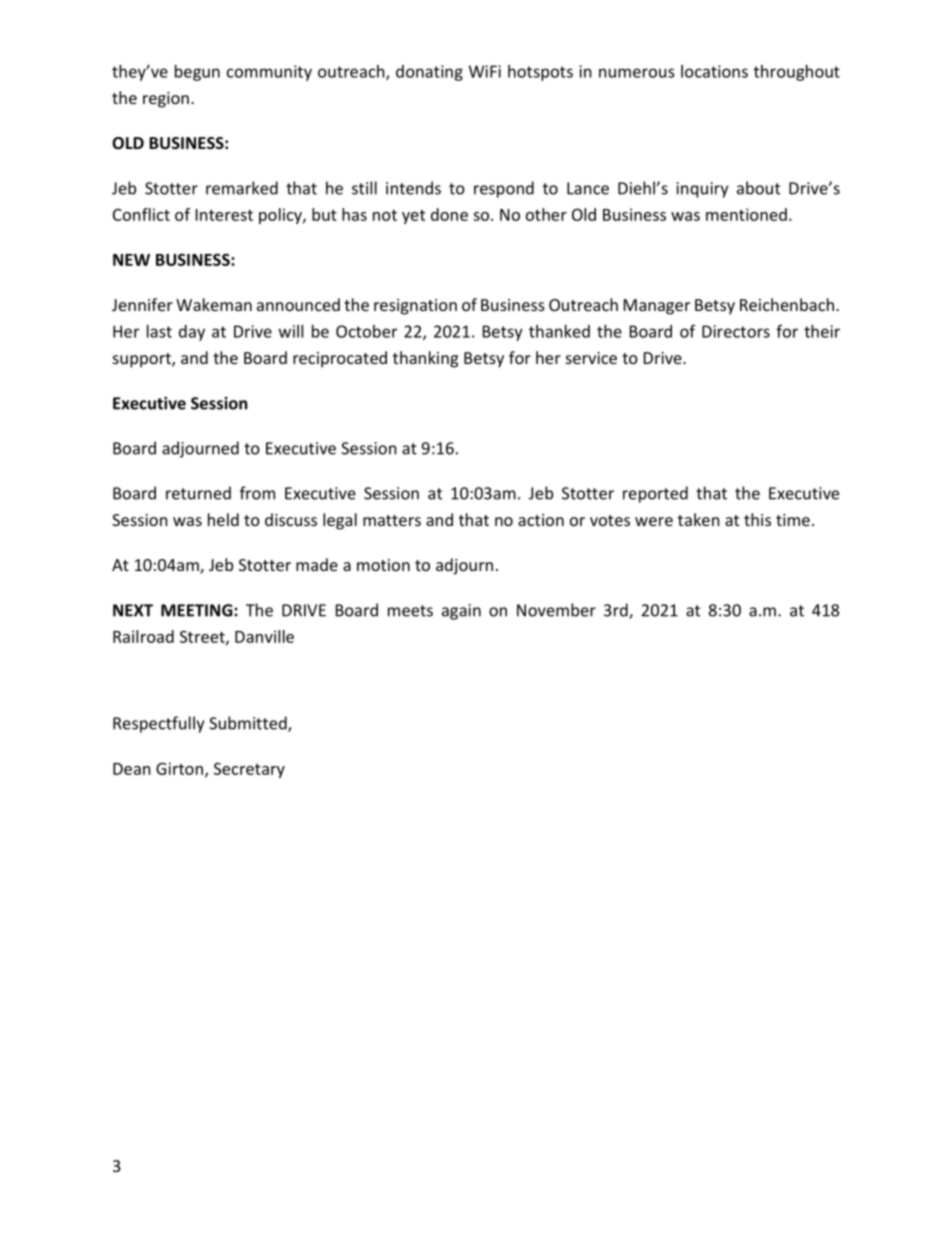  I want to click on Secretary, so click(249, 770).
